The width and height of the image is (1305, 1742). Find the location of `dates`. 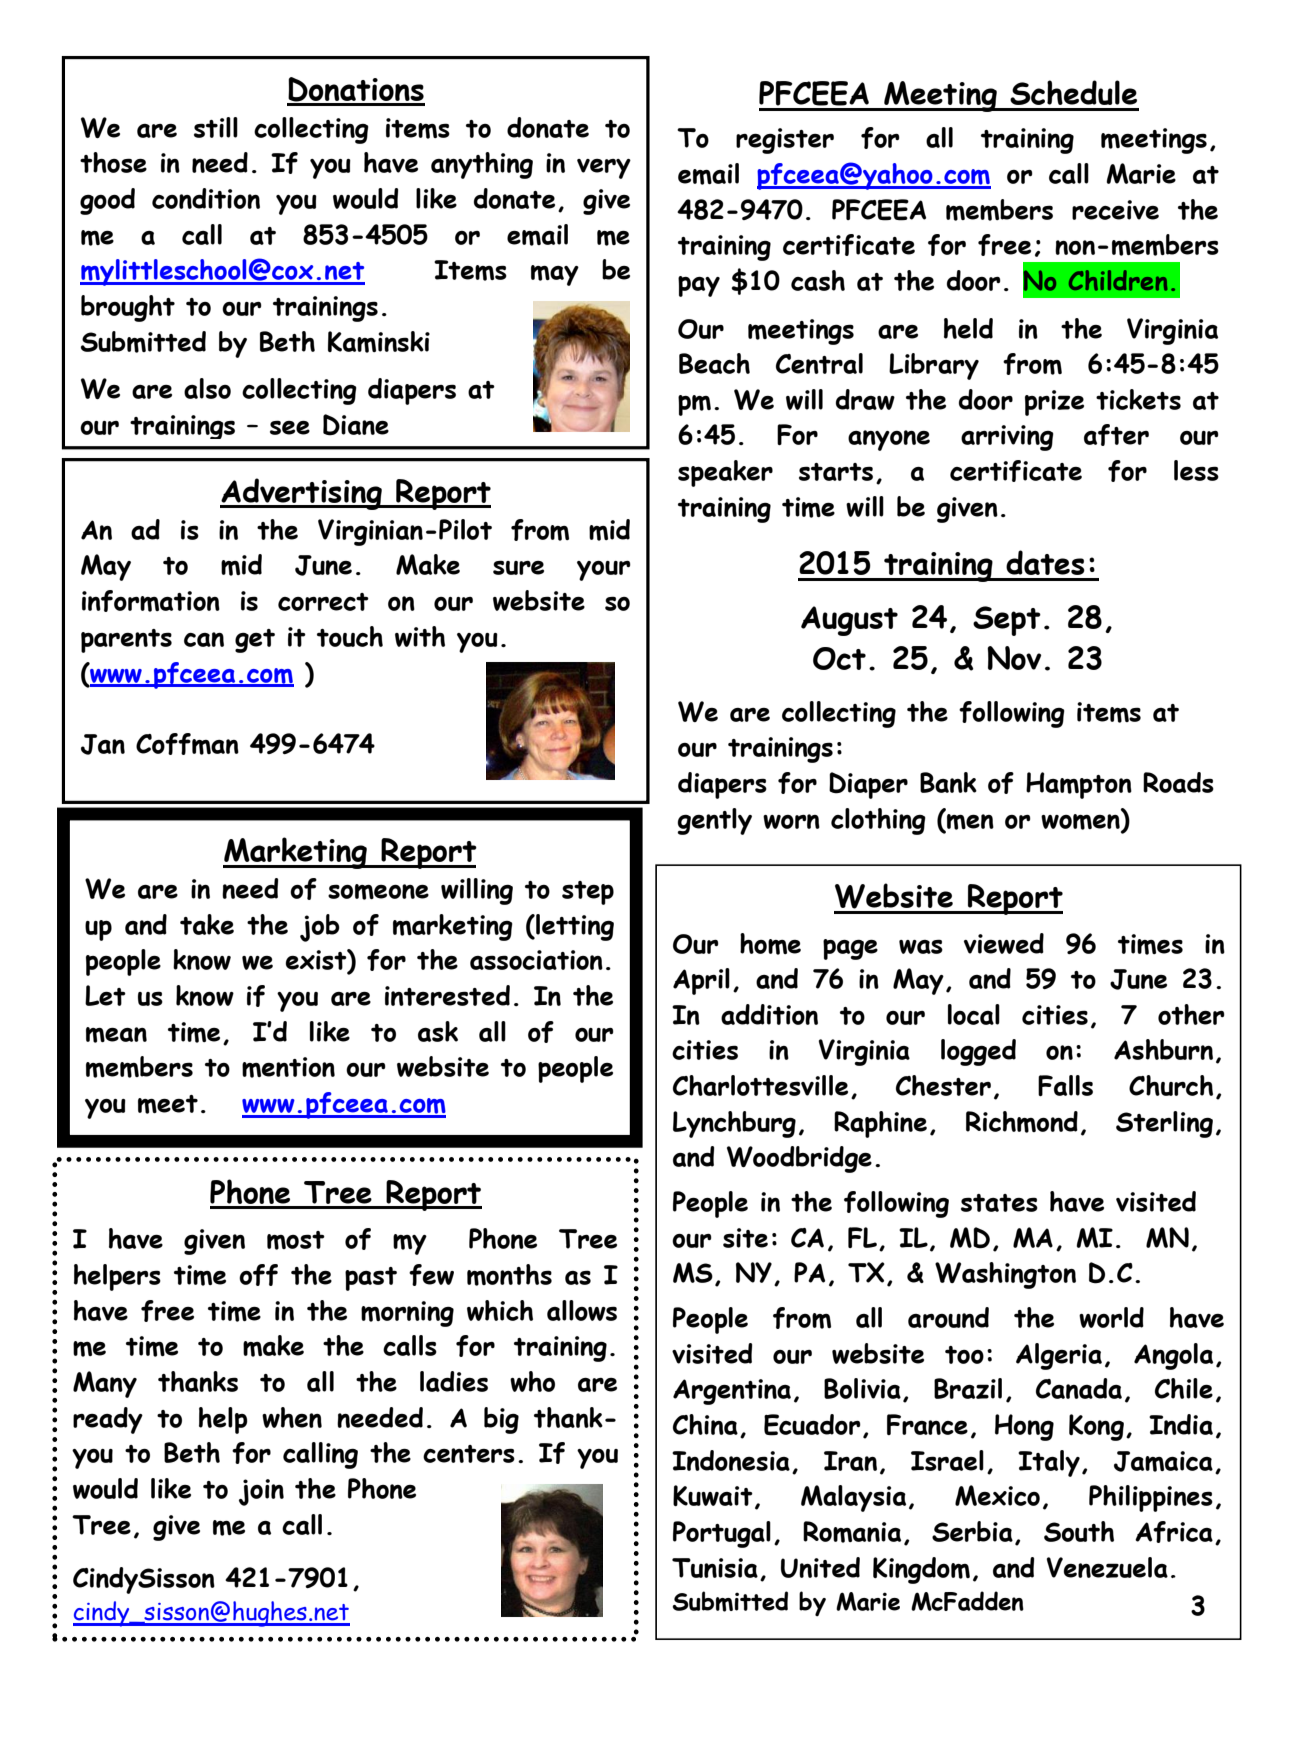

dates is located at coordinates (1045, 562).
